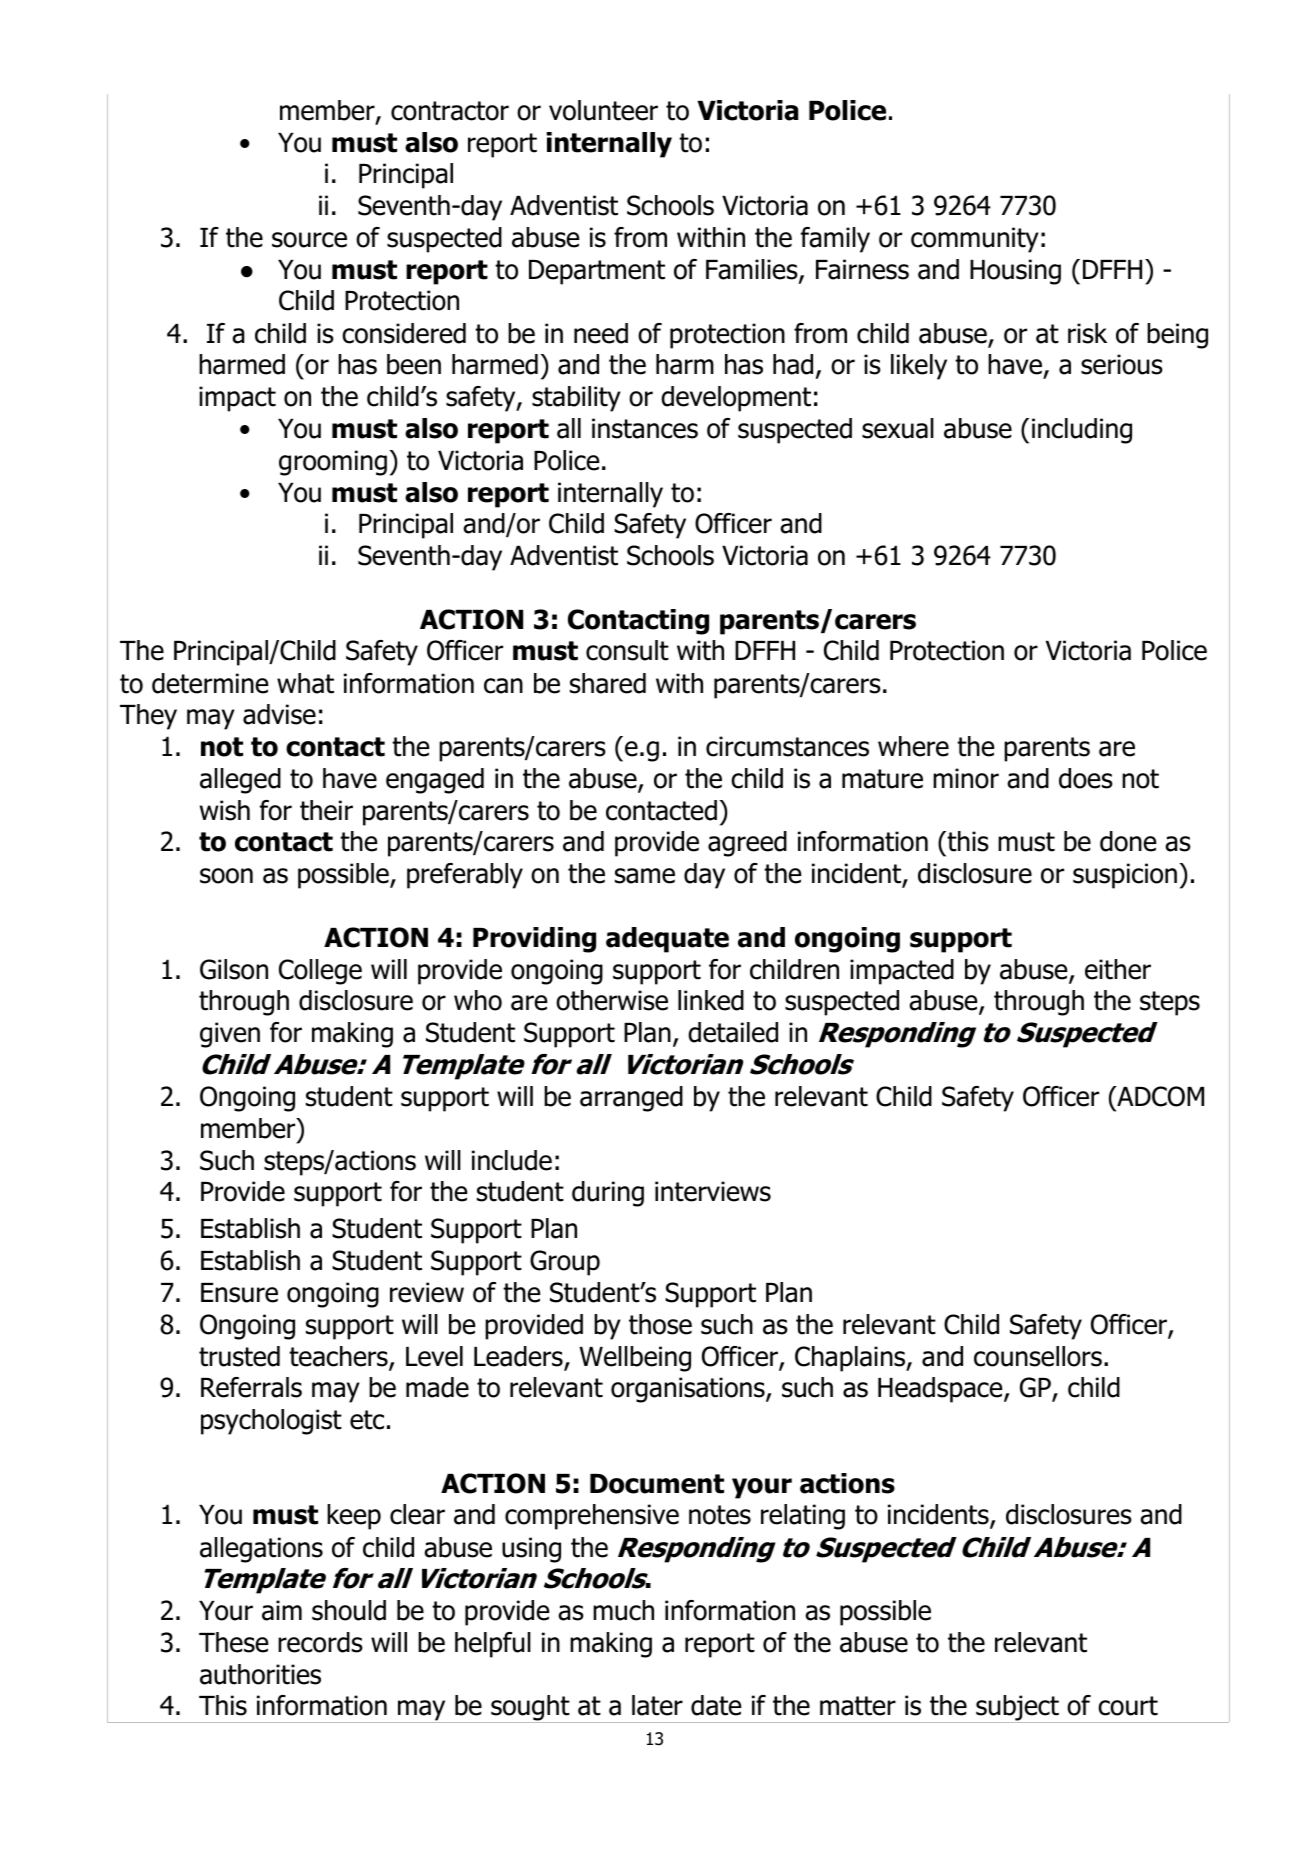  I want to click on what, so click(305, 683).
